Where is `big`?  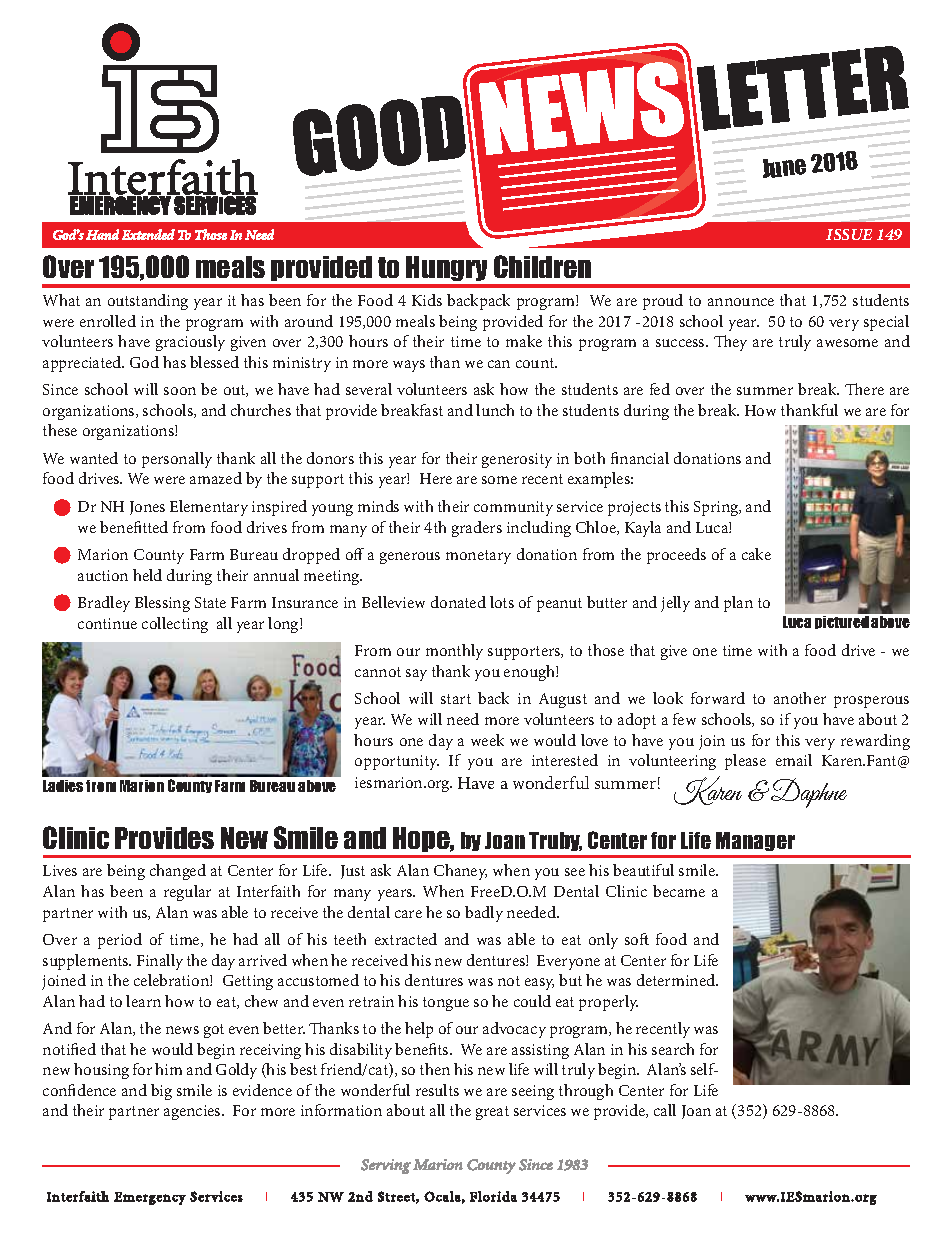 big is located at coordinates (161, 1092).
